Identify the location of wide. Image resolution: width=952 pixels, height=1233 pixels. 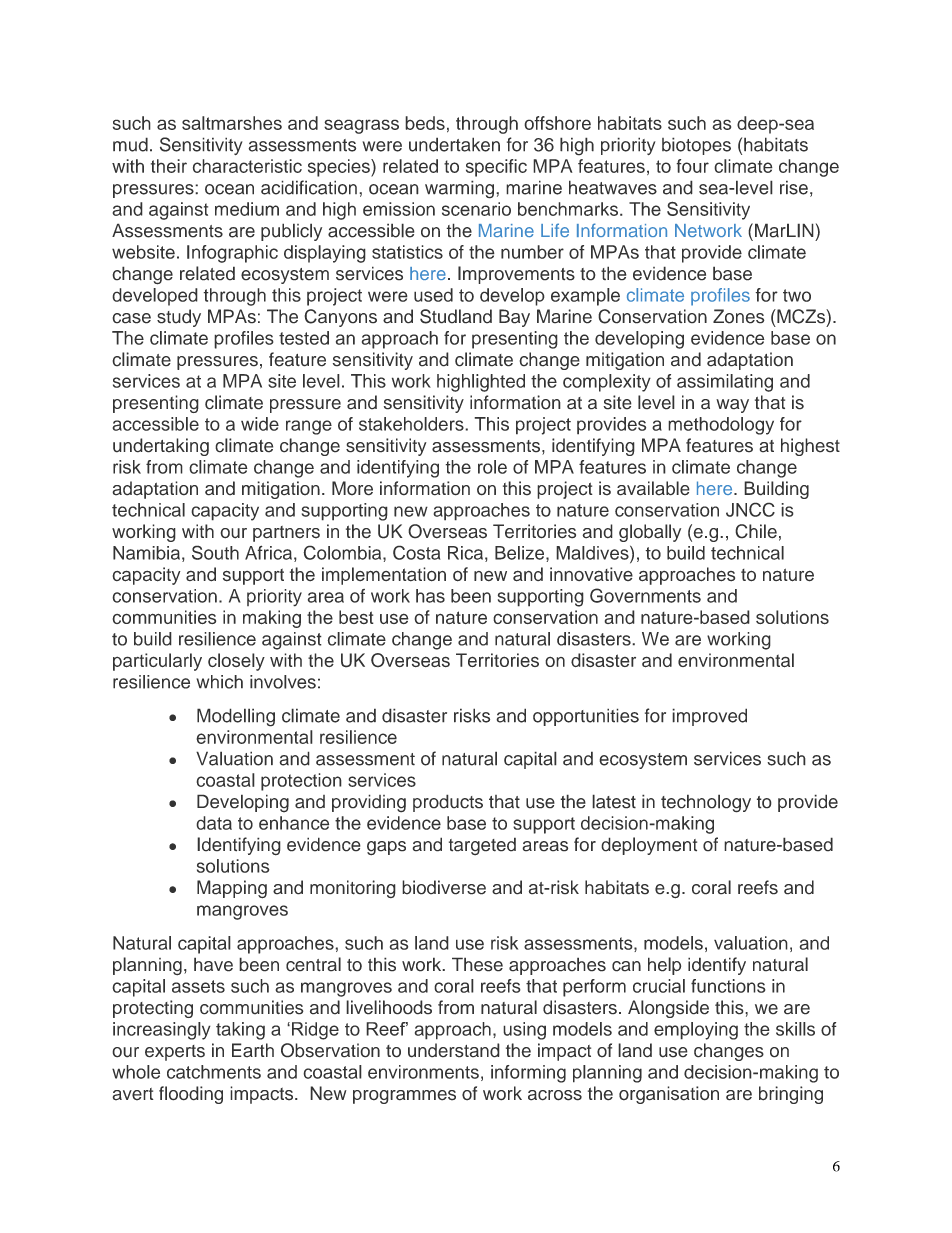
(260, 424).
